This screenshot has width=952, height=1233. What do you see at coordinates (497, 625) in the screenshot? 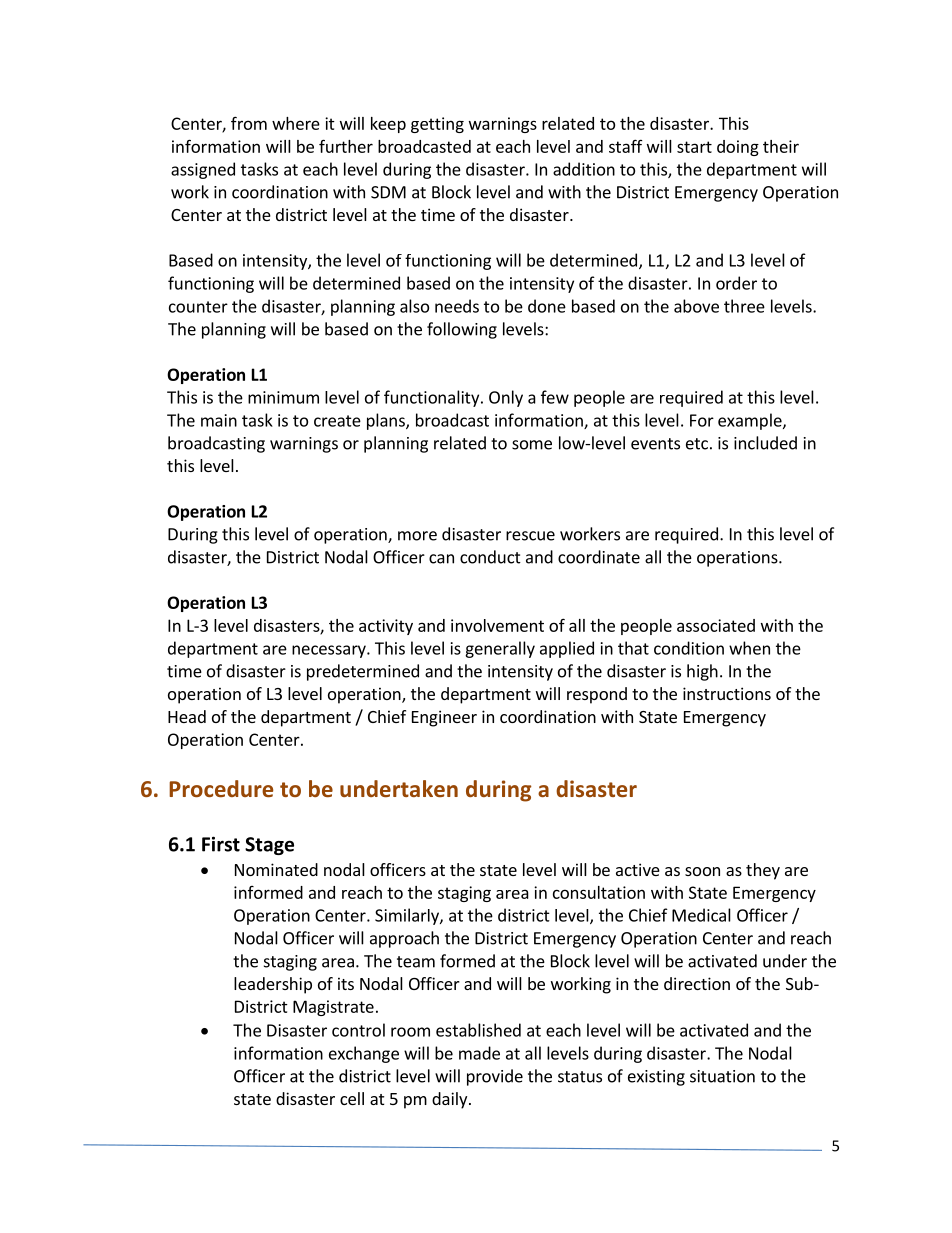
I see `involvement` at bounding box center [497, 625].
